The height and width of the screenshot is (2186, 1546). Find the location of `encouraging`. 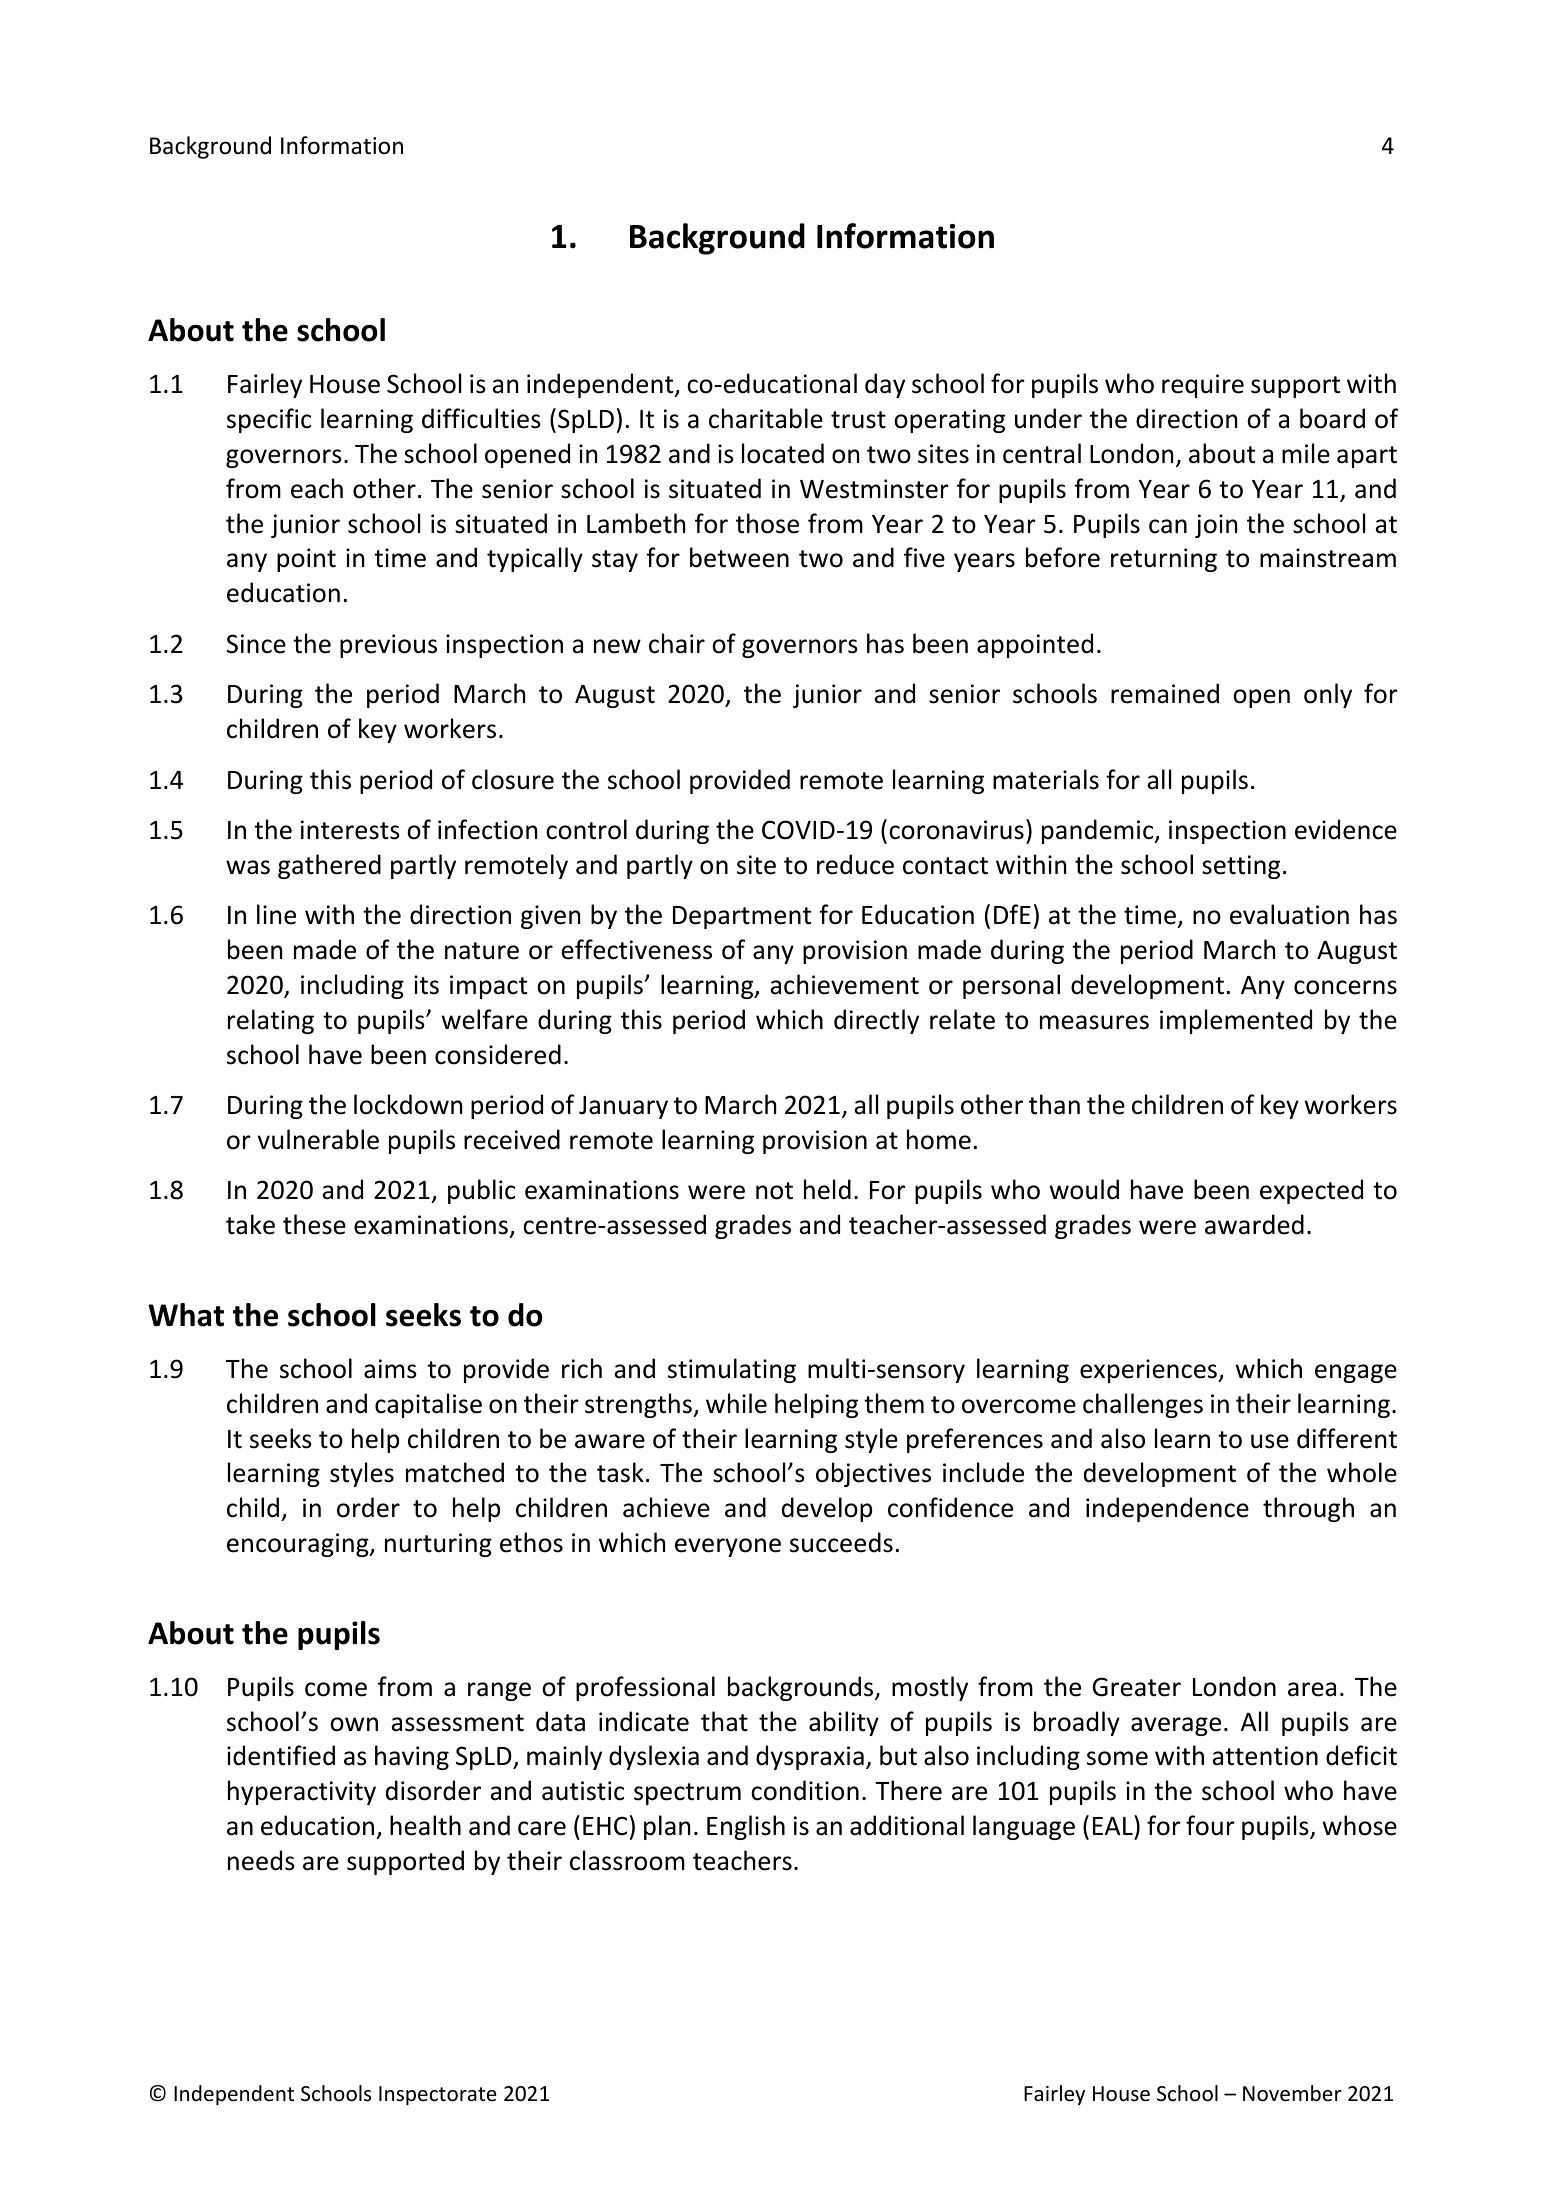

encouraging is located at coordinates (299, 1545).
